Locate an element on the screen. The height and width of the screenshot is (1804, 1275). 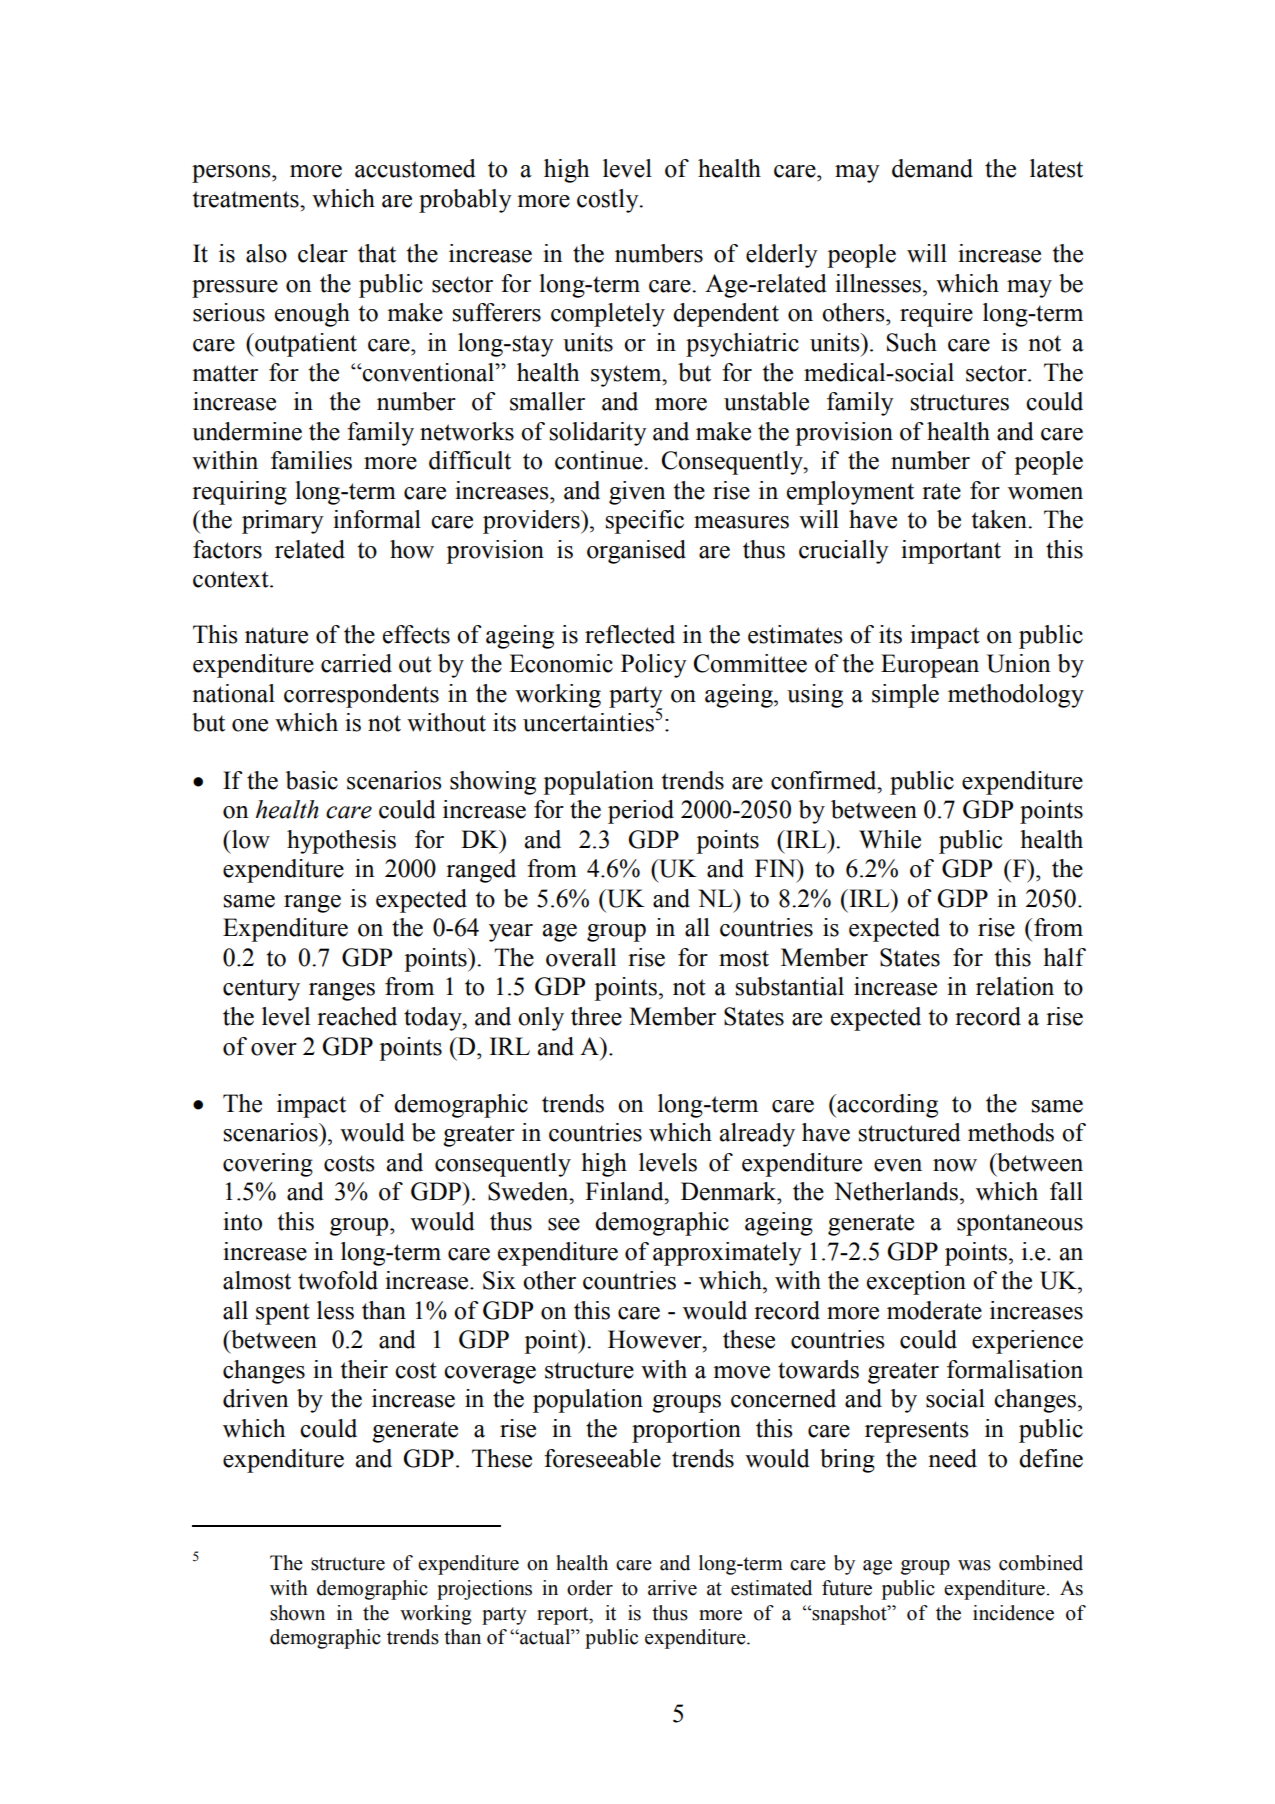
Finland is located at coordinates (625, 1191).
